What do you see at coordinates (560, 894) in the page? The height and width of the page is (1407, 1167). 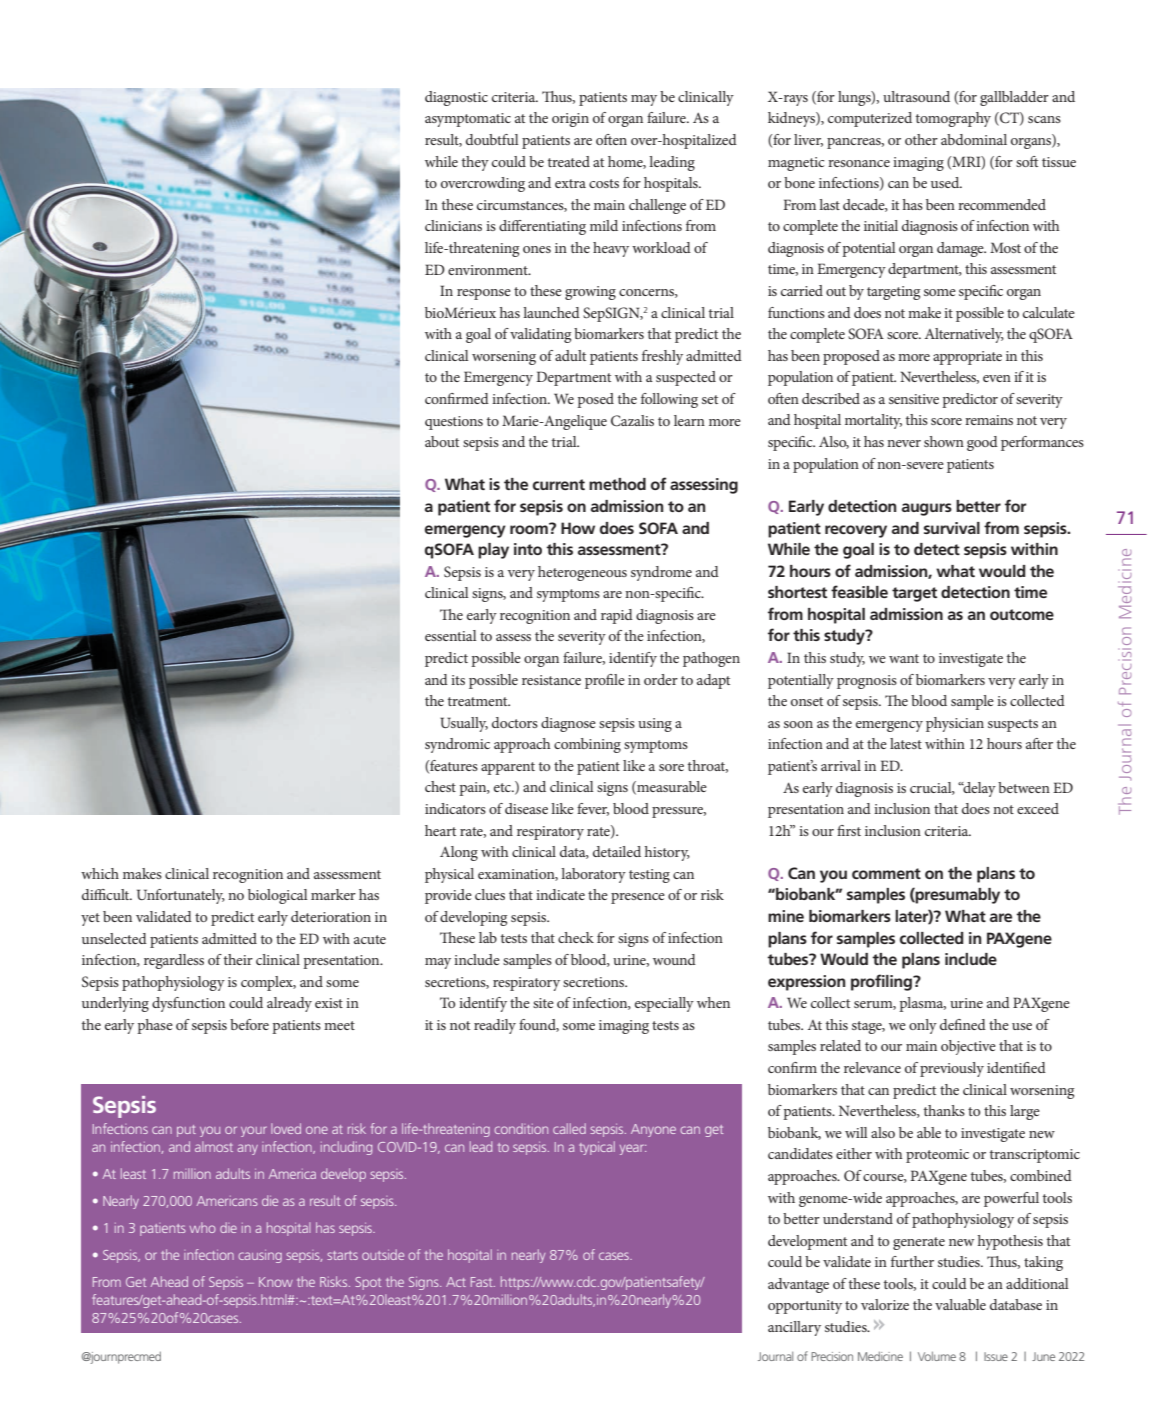 I see `indicate` at bounding box center [560, 894].
